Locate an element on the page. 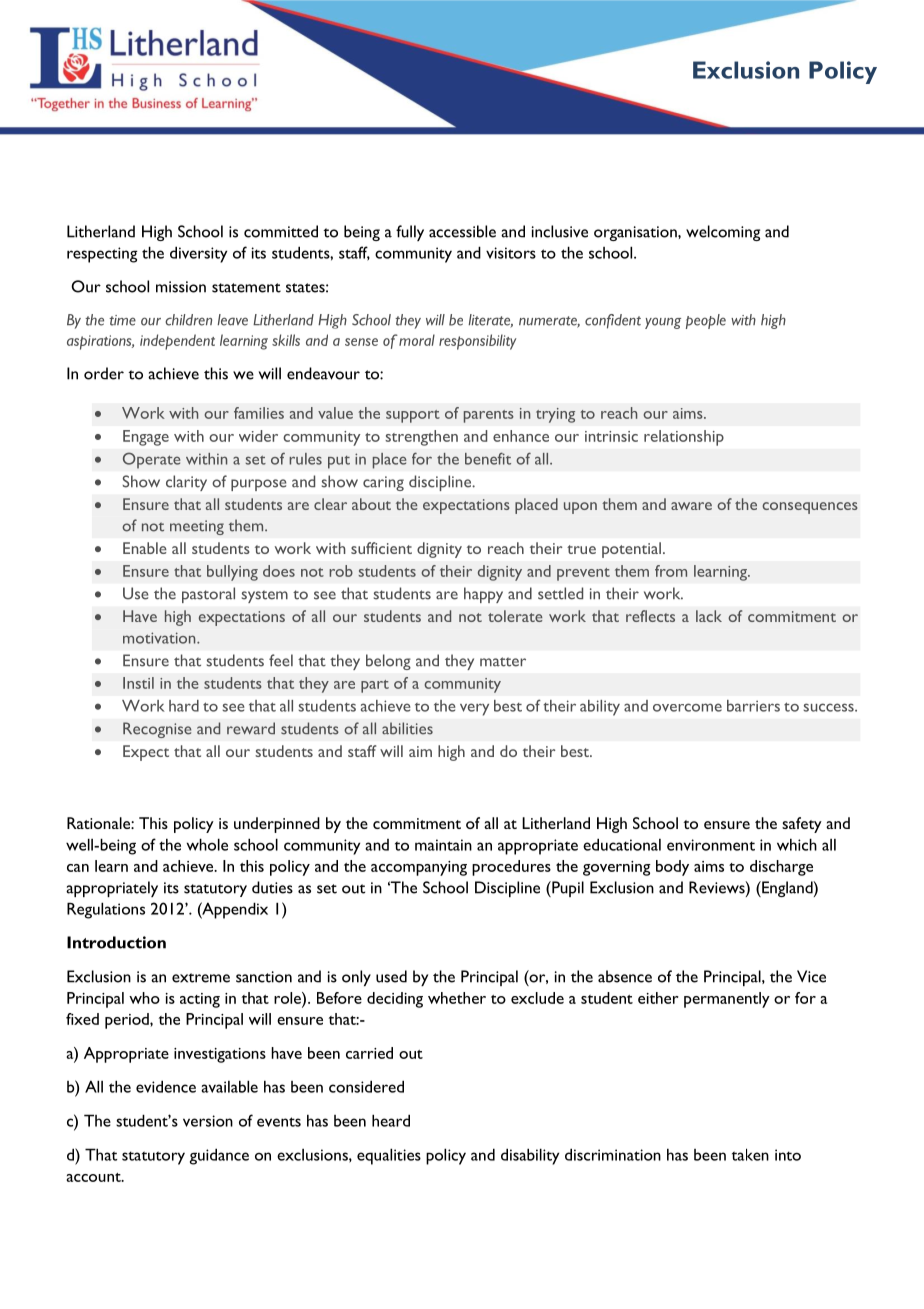  used is located at coordinates (391, 976).
